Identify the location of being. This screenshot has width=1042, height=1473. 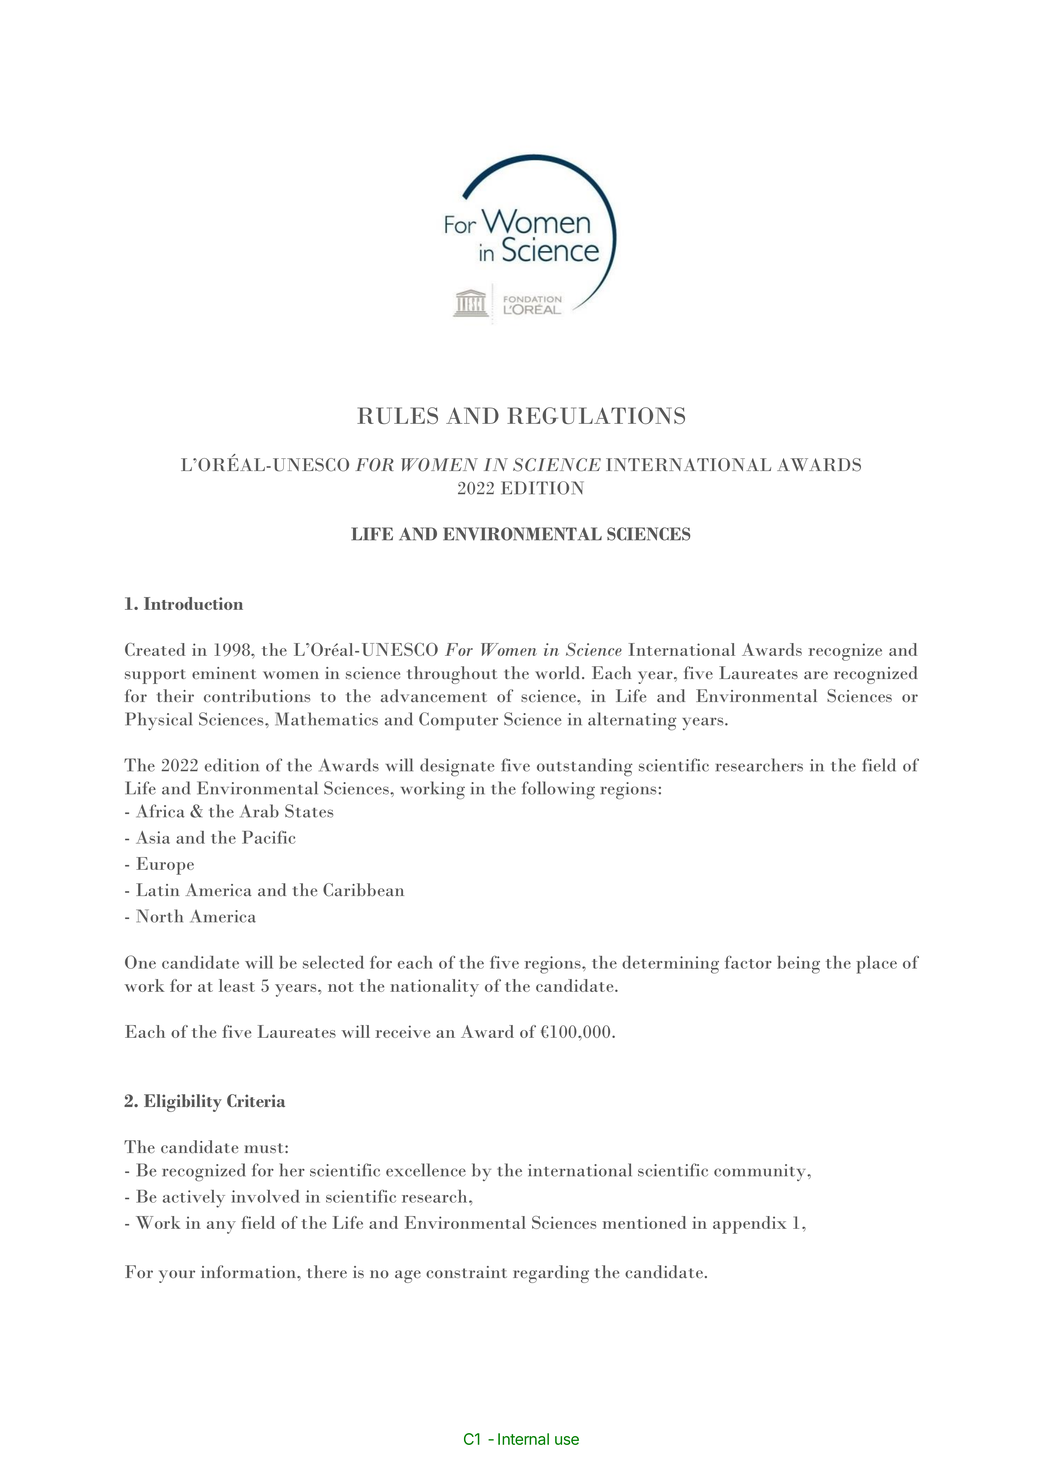
(798, 965).
